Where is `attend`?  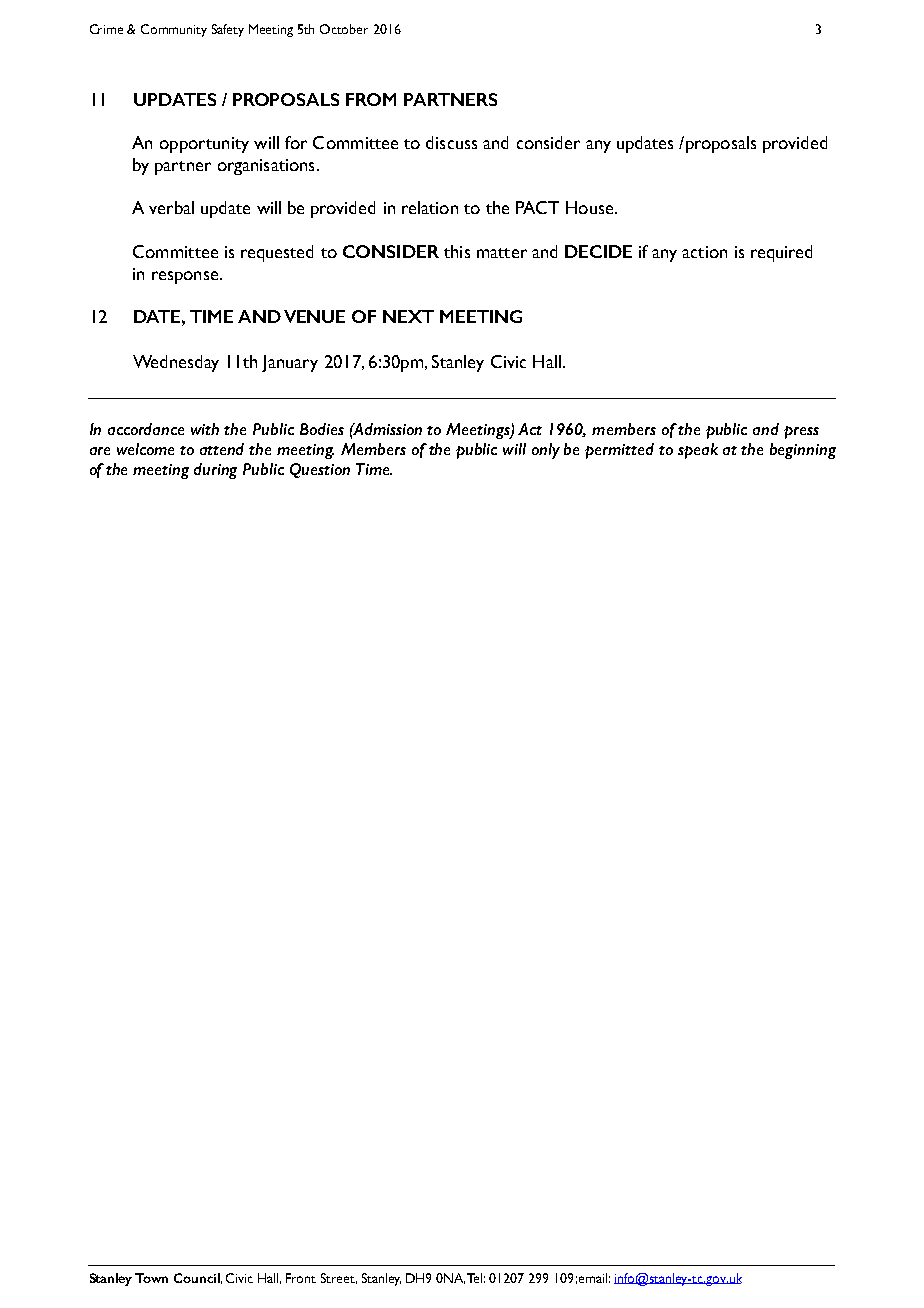 attend is located at coordinates (222, 449).
